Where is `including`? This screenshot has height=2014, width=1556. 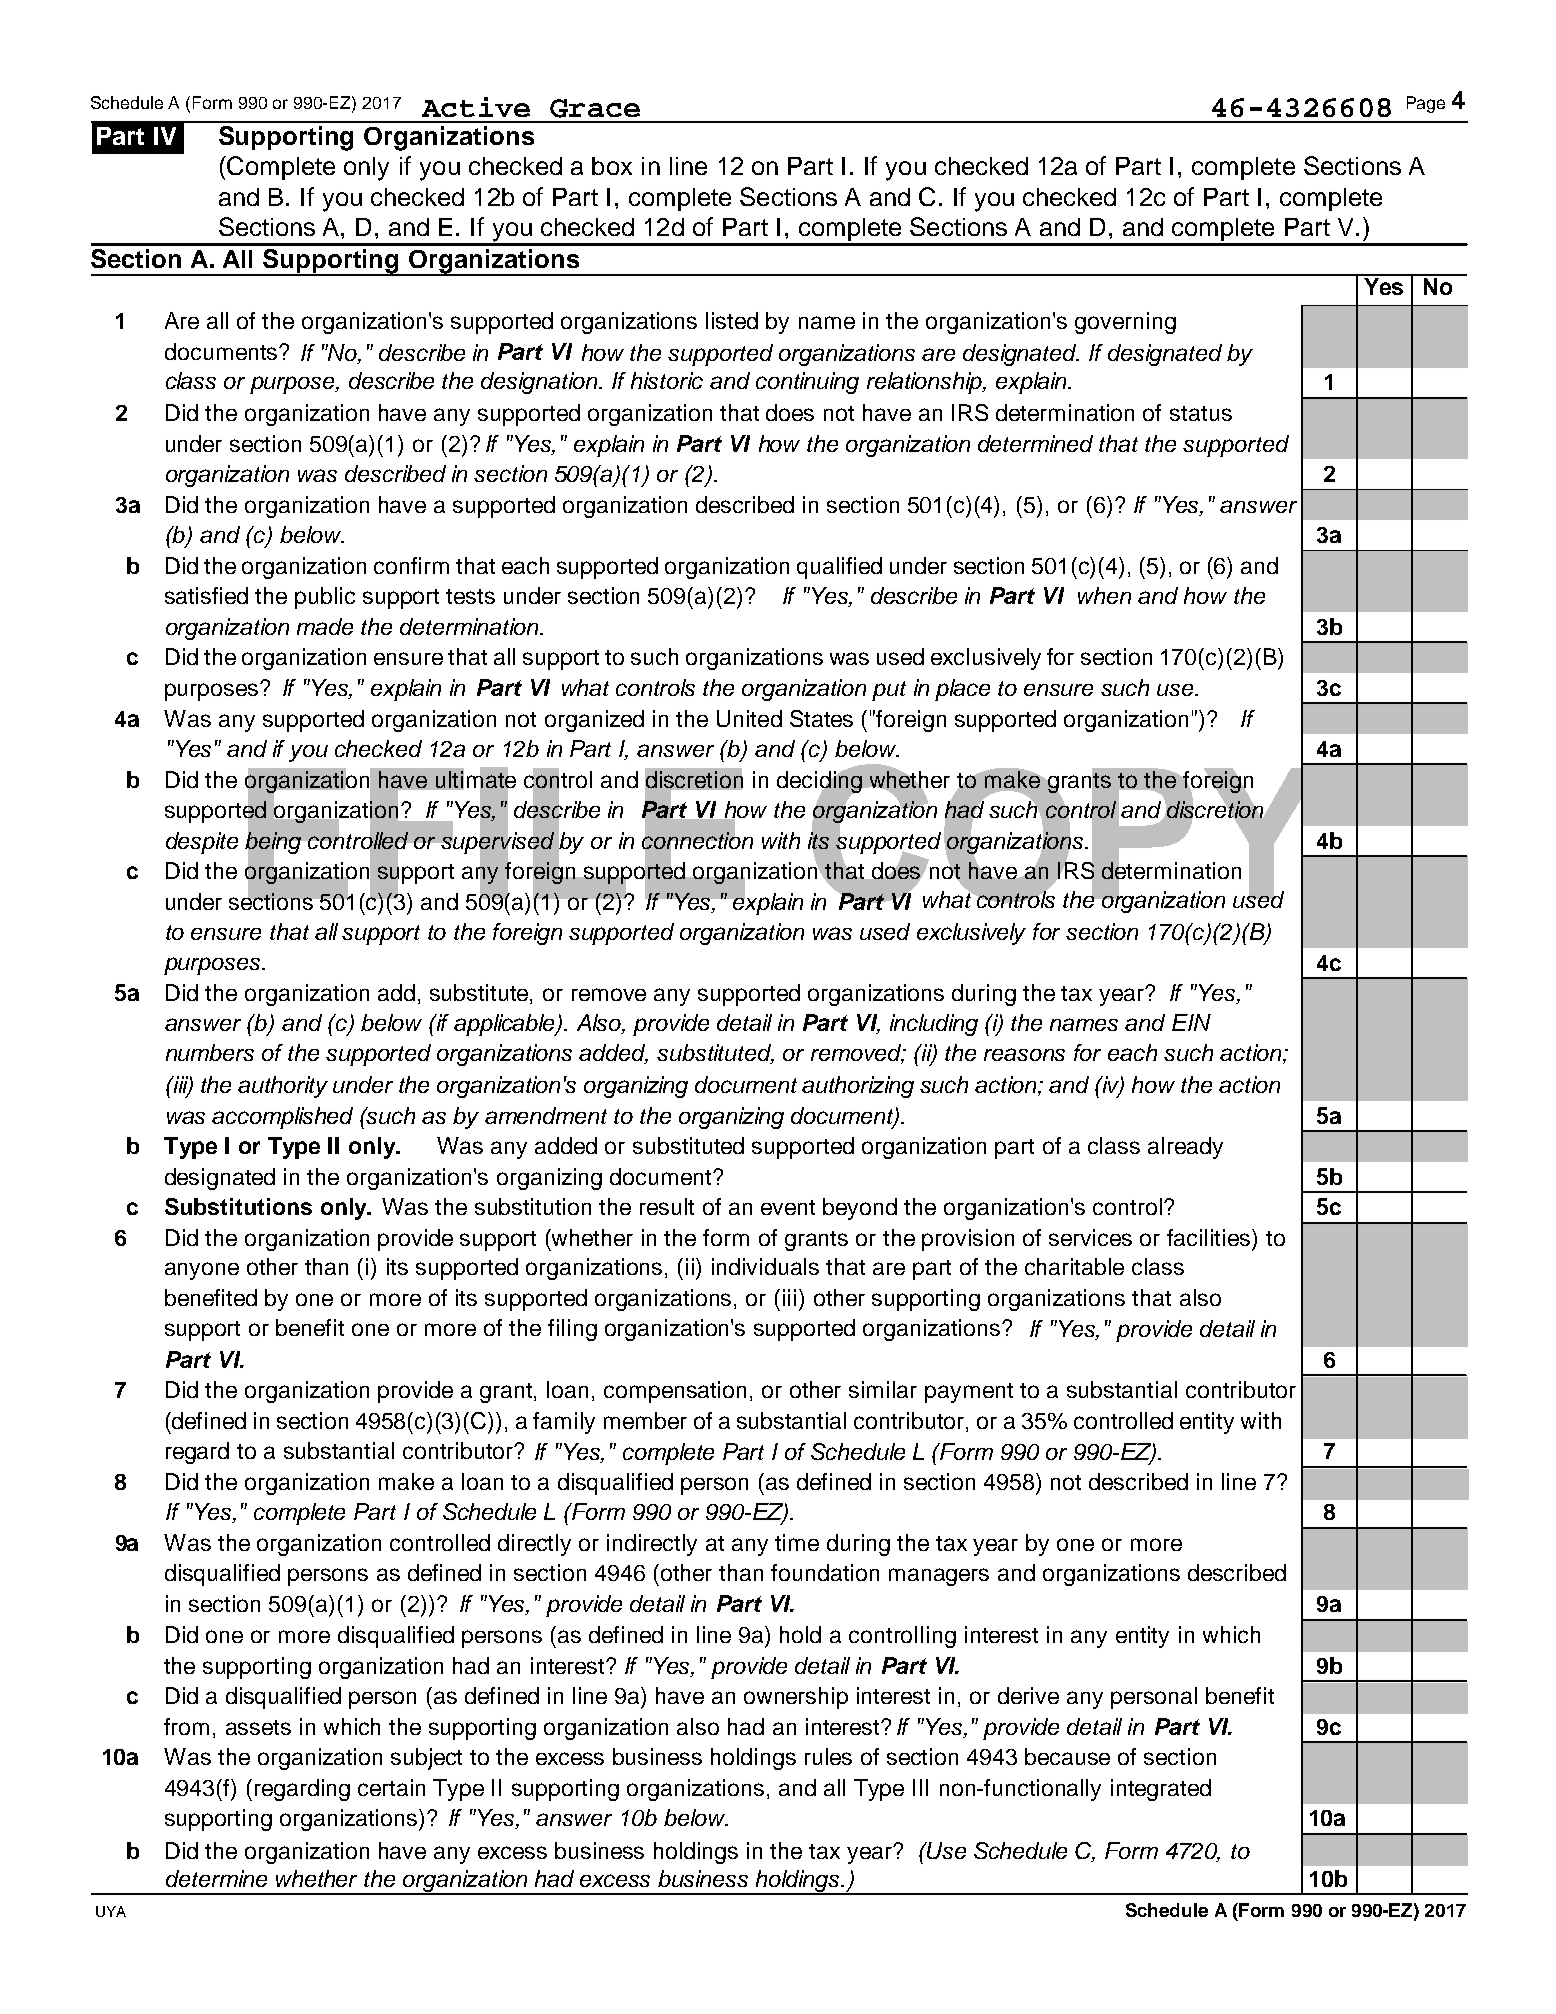
including is located at coordinates (934, 1025).
